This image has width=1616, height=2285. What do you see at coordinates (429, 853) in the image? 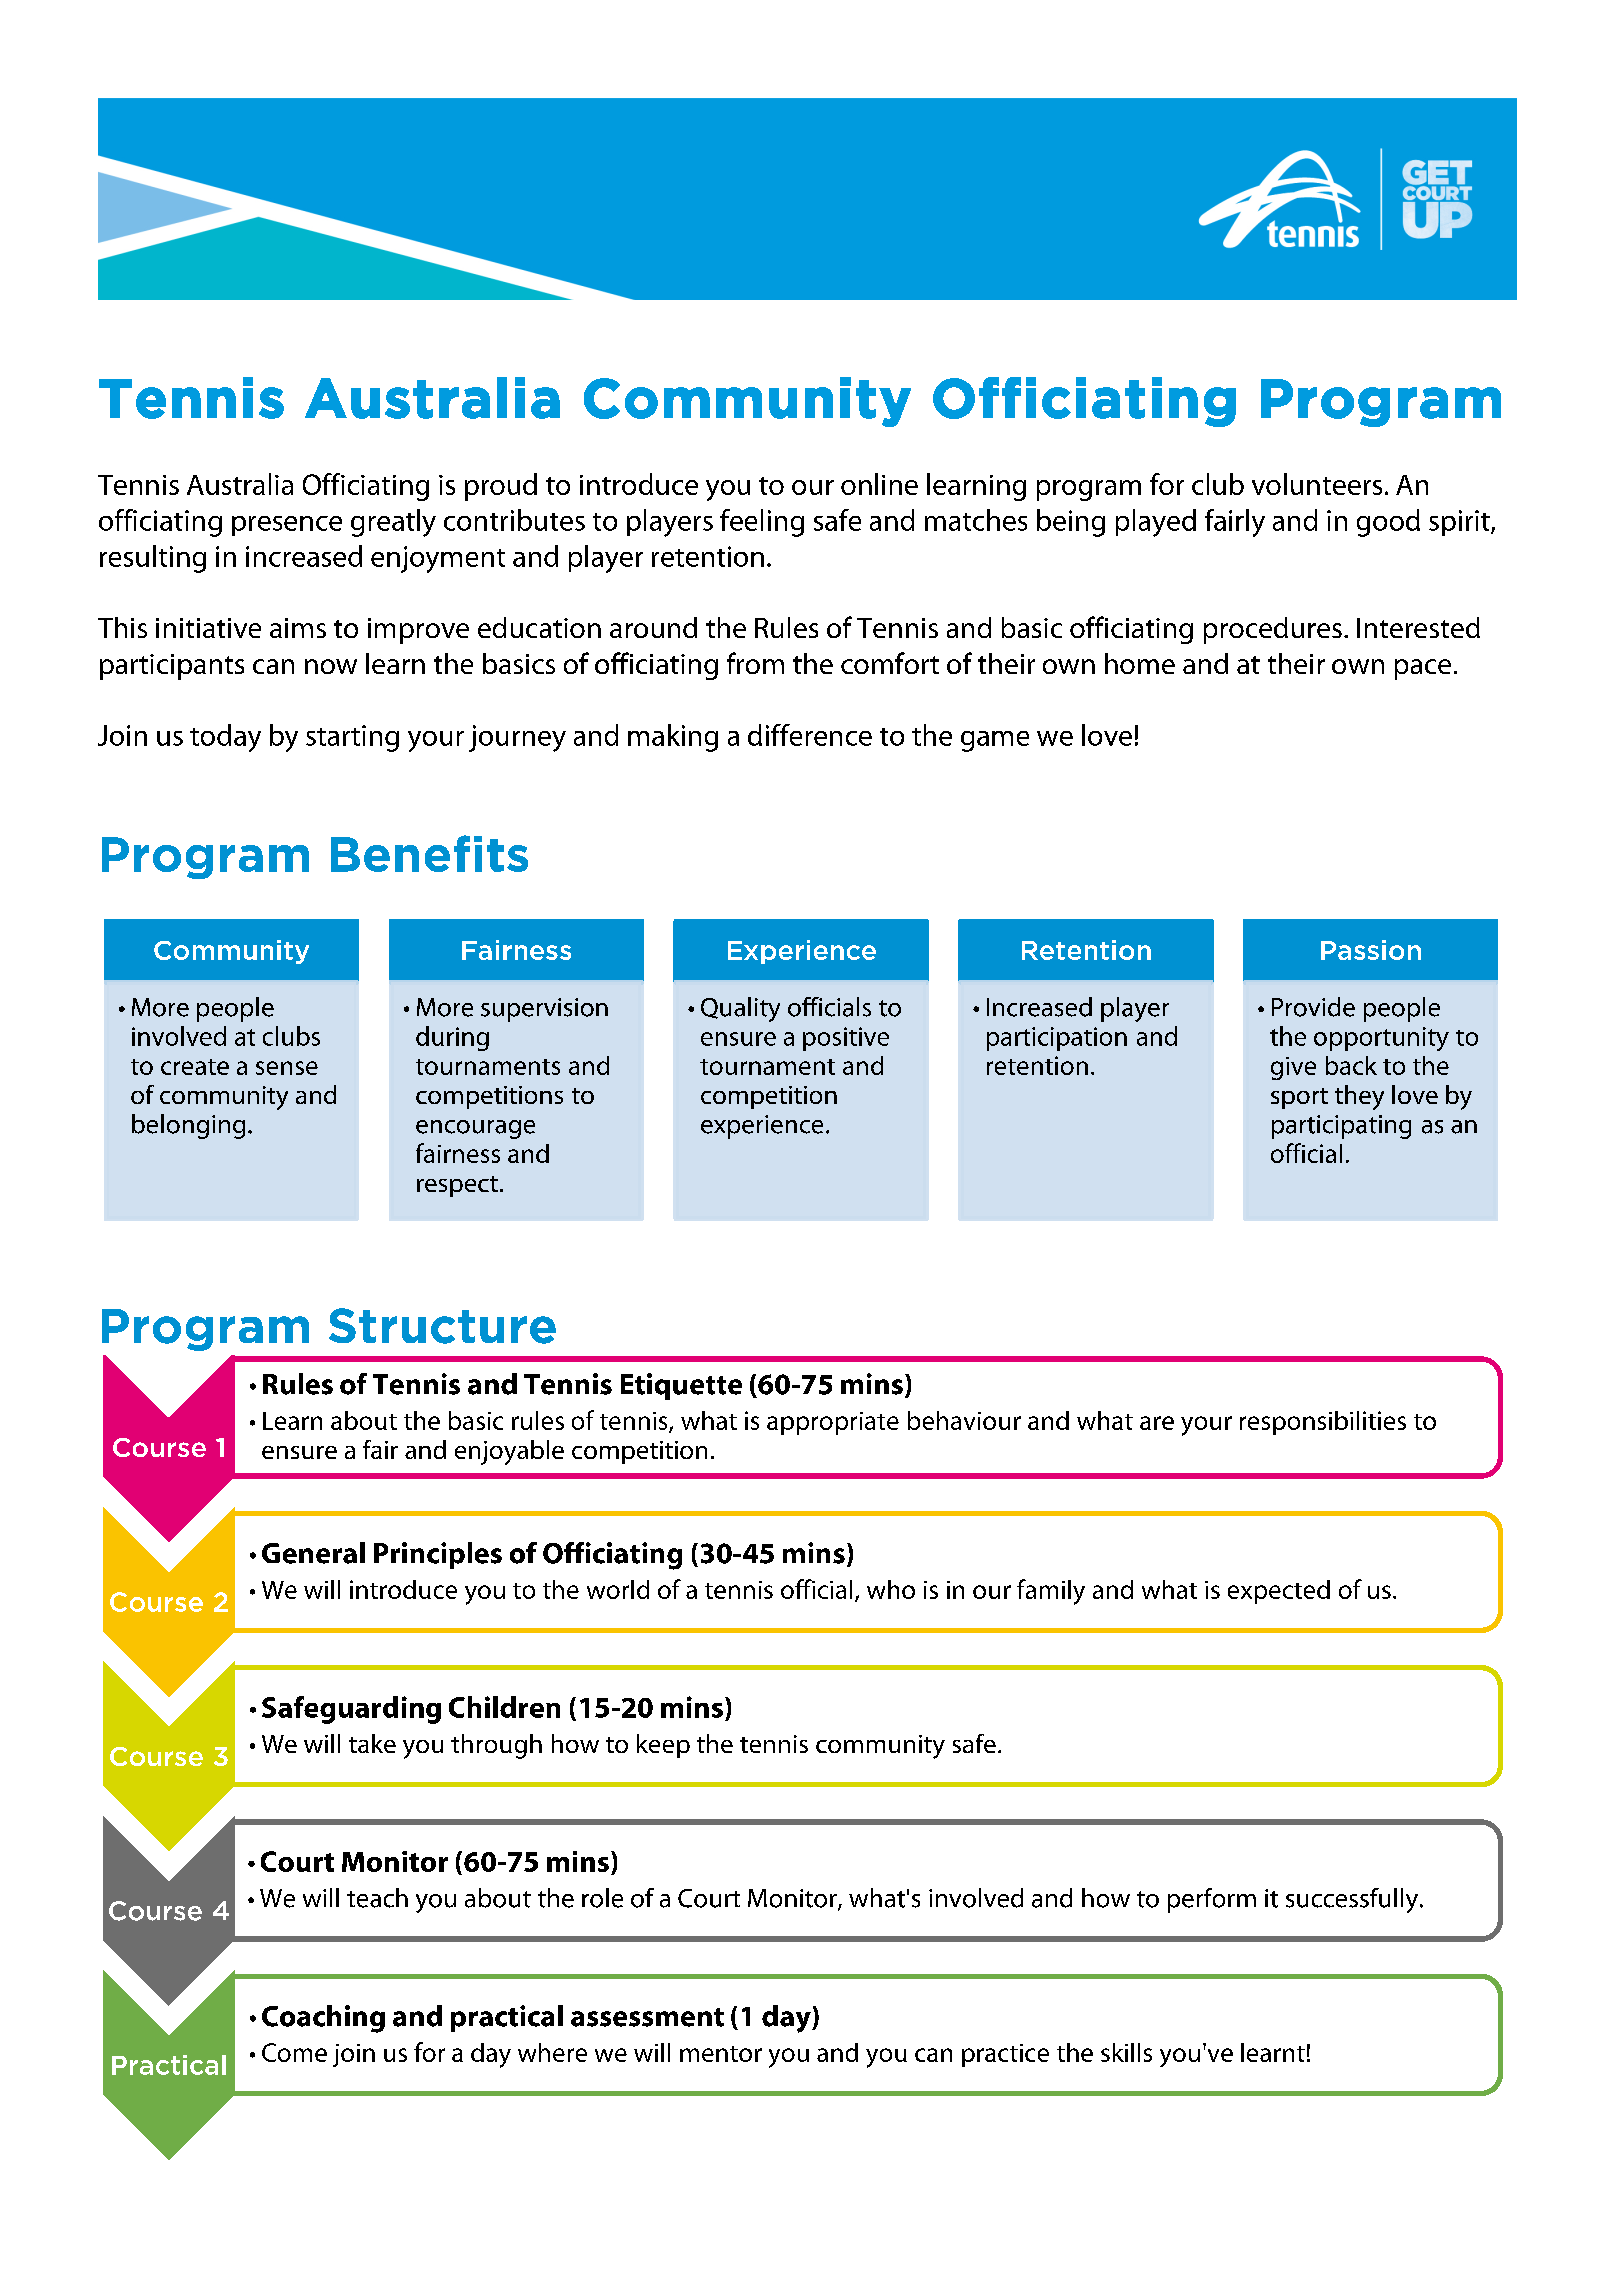
I see `Benefits` at bounding box center [429, 853].
